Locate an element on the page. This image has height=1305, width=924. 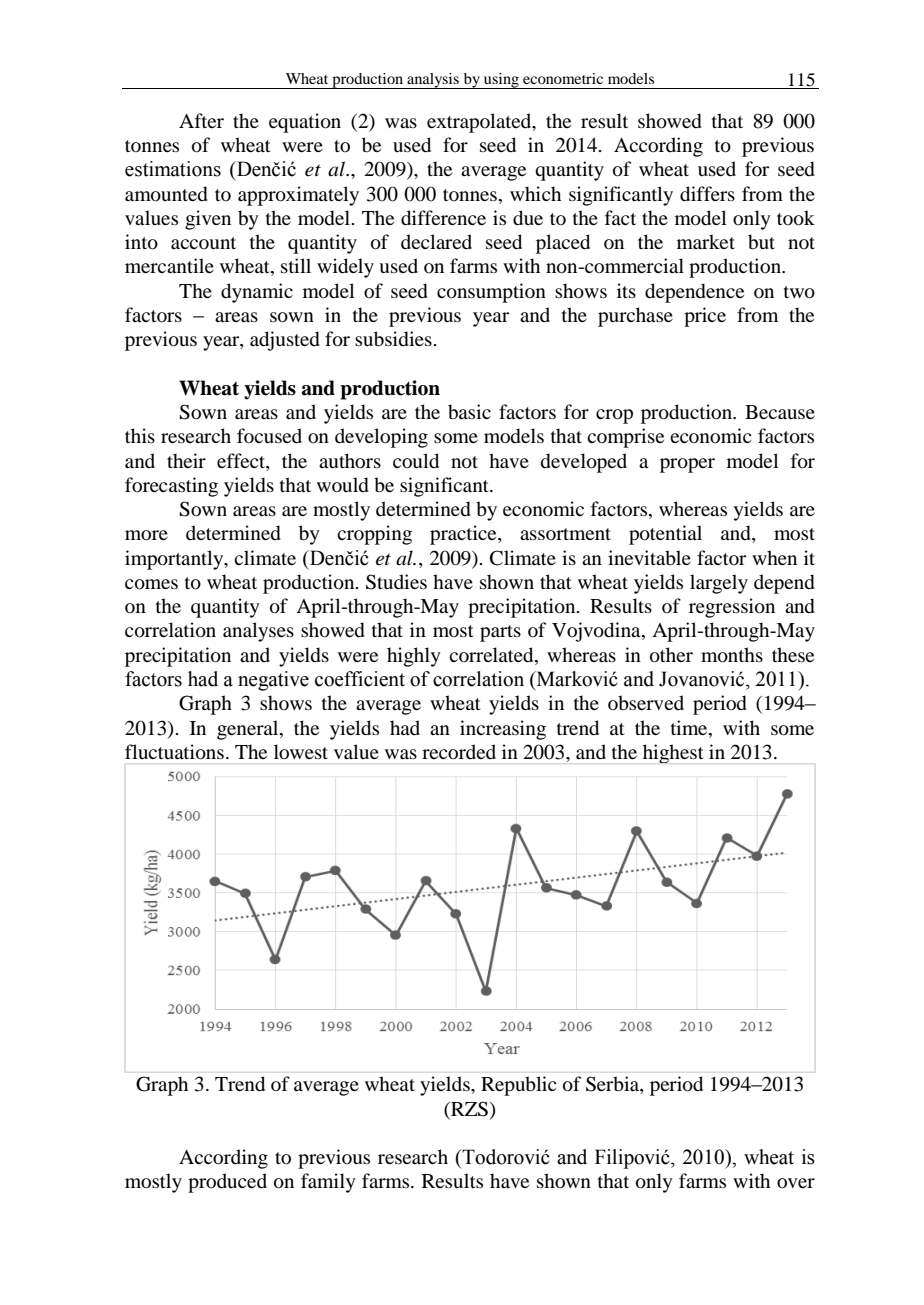
could is located at coordinates (416, 461).
